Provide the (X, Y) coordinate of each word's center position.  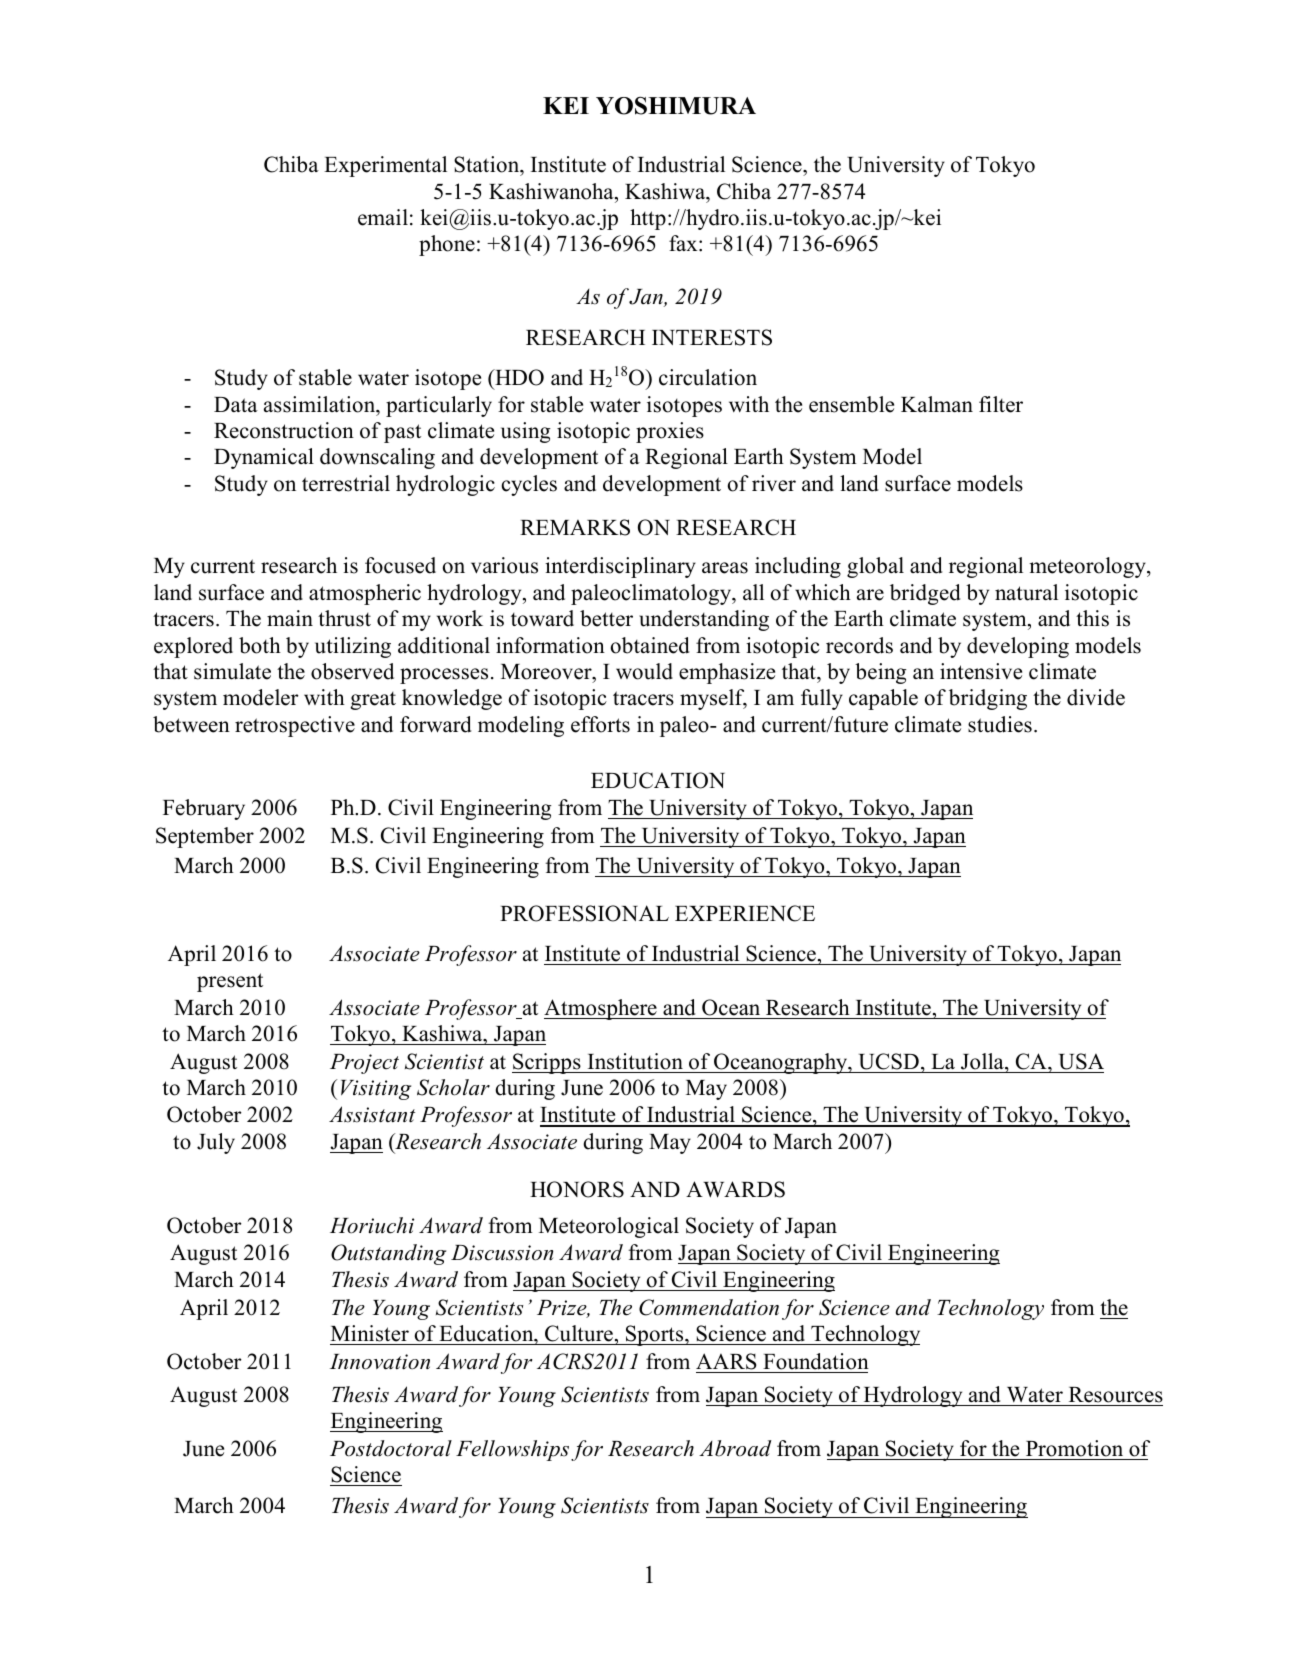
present (230, 982)
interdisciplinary (620, 567)
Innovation (380, 1362)
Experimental (385, 166)
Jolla (983, 1061)
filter (1001, 404)
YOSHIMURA (676, 106)
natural (1026, 592)
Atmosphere (601, 1009)
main (290, 618)
